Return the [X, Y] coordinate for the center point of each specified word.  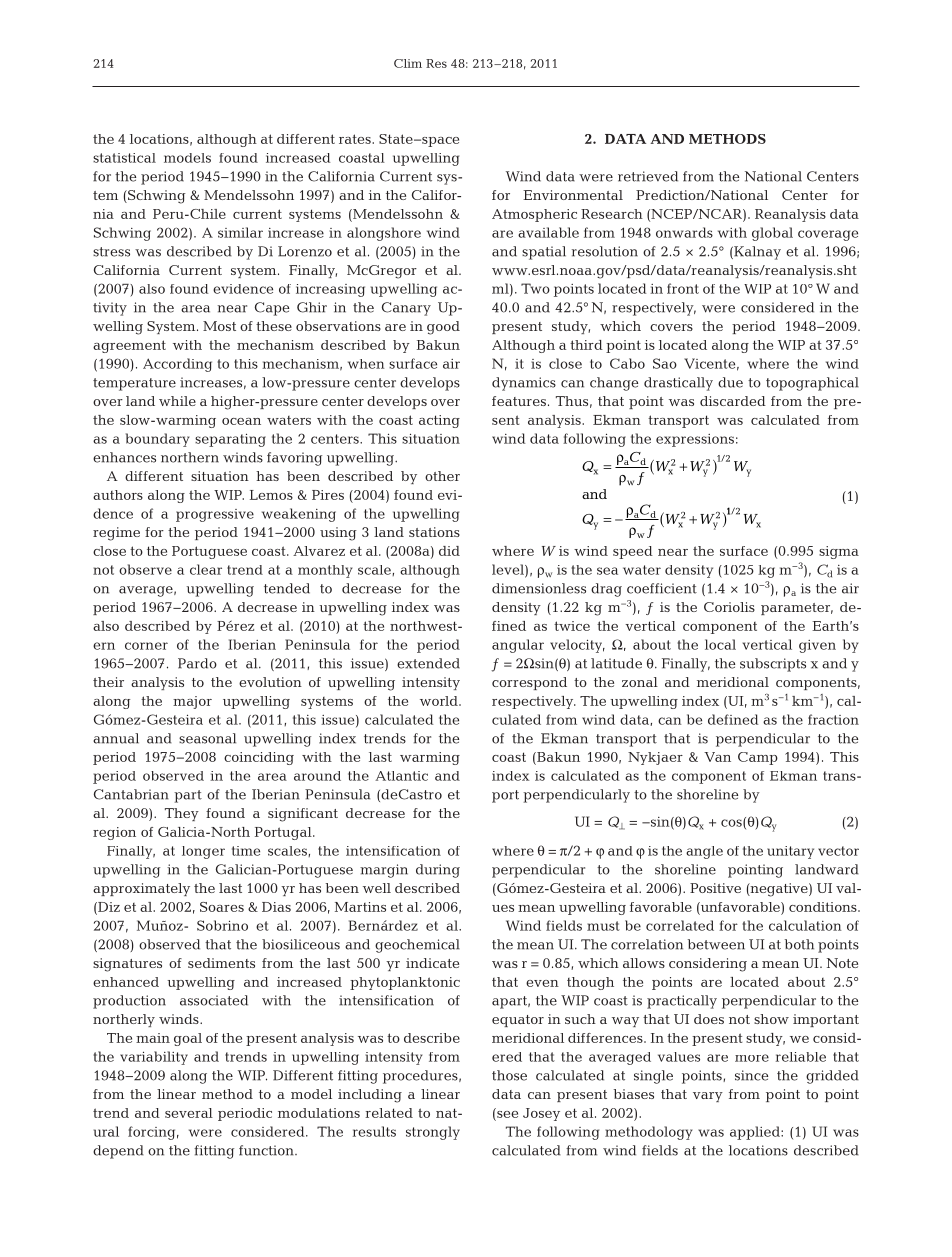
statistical [124, 158]
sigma [839, 552]
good [443, 328]
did [449, 551]
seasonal [207, 738]
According [177, 365]
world [440, 701]
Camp [758, 758]
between [716, 944]
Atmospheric [534, 215]
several [189, 1113]
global [772, 234]
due [730, 382]
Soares [222, 907]
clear [206, 569]
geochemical [417, 946]
